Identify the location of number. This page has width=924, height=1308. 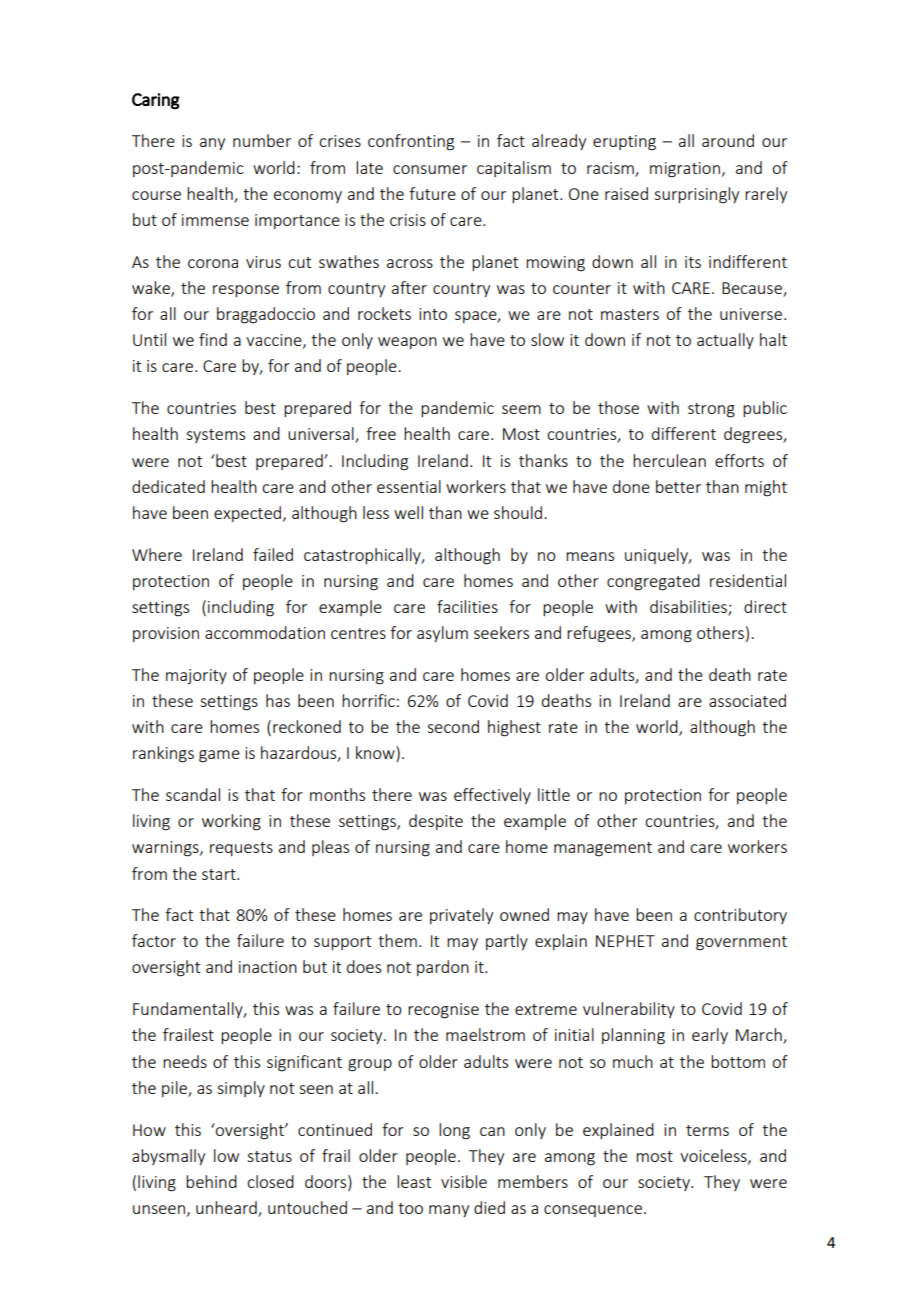
(262, 140).
